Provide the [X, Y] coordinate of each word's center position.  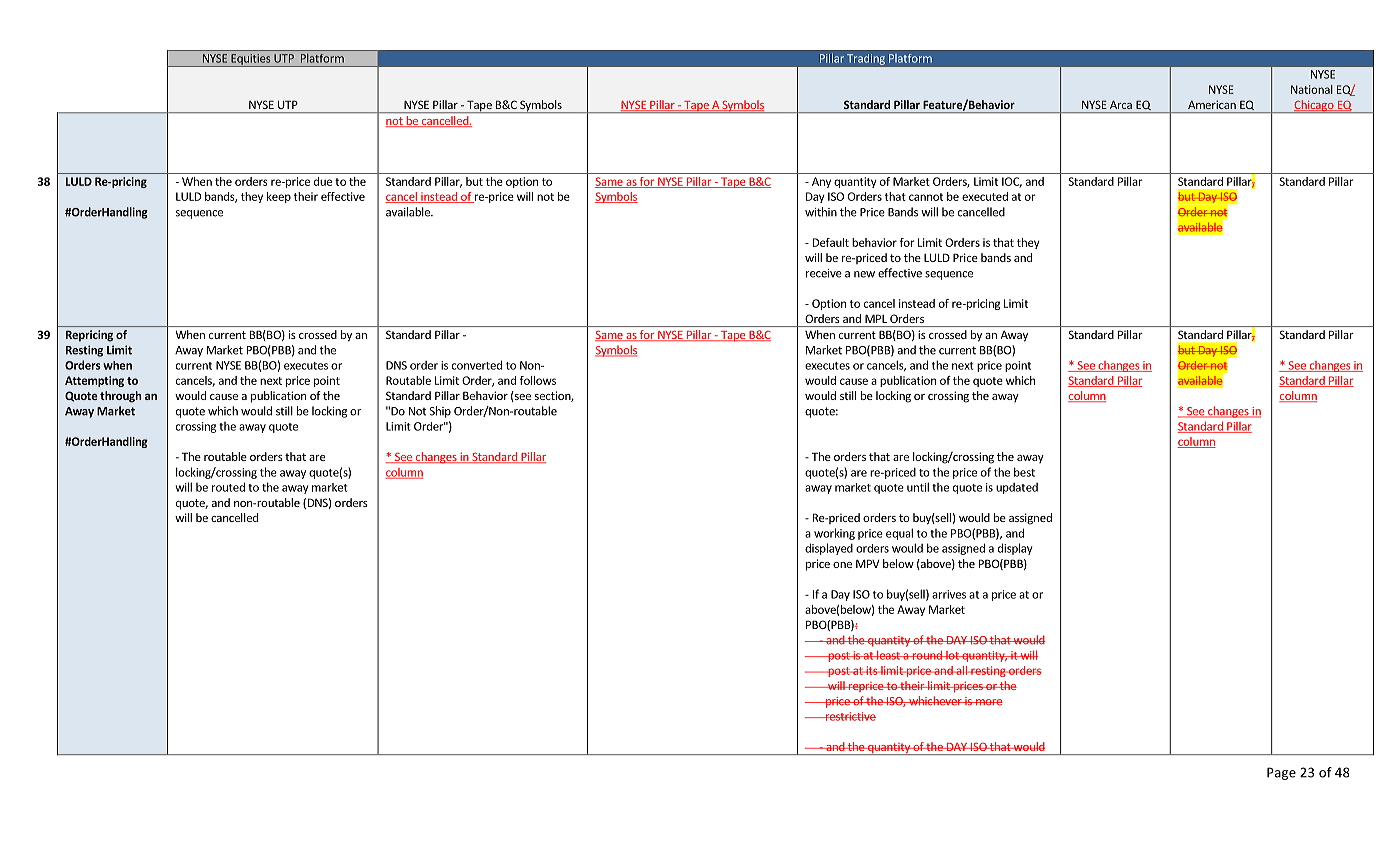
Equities [251, 60]
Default [831, 242]
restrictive [849, 716]
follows [538, 380]
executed [985, 196]
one [842, 565]
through [120, 397]
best [1024, 472]
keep [279, 197]
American [1212, 104]
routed [228, 487]
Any [821, 182]
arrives [949, 594]
